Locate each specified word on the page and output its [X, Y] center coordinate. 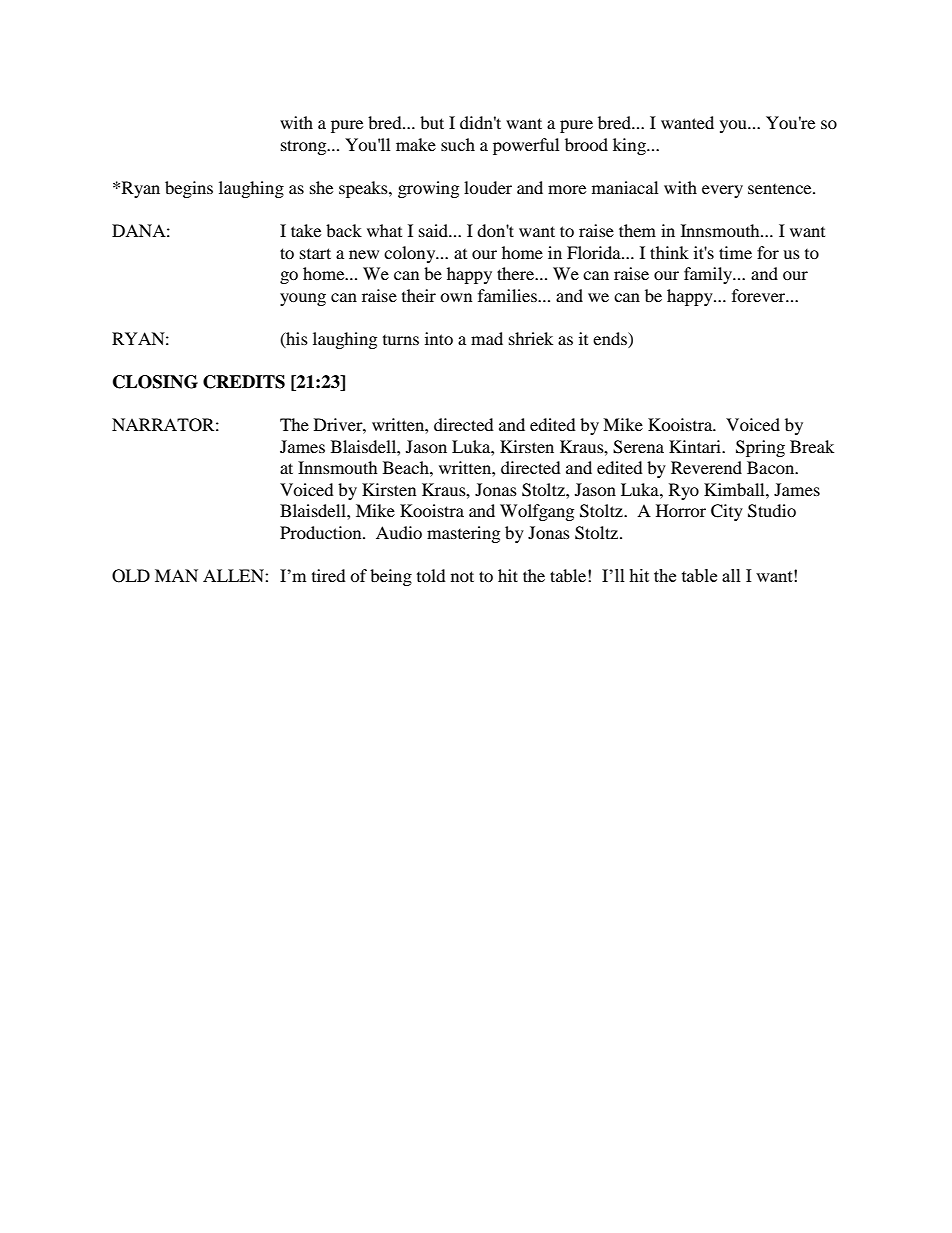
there [517, 273]
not [462, 576]
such [458, 144]
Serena [638, 447]
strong [305, 147]
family [709, 275]
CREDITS [244, 382]
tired [329, 575]
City [727, 512]
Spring [760, 448]
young [303, 299]
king [630, 146]
